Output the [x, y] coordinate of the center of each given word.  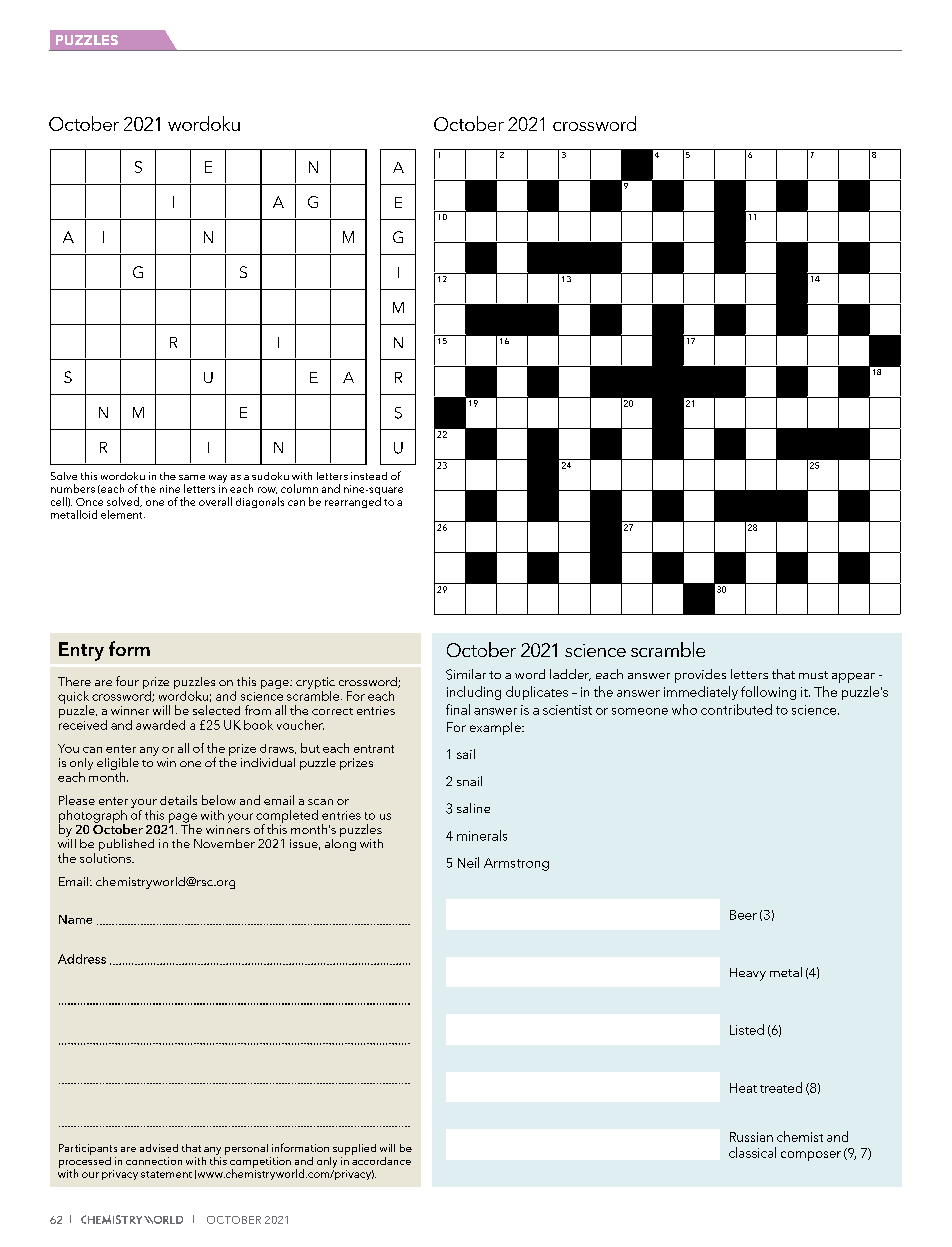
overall [215, 501]
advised [159, 1148]
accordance [381, 1159]
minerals [482, 835]
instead [369, 476]
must [813, 675]
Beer [743, 915]
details [178, 800]
